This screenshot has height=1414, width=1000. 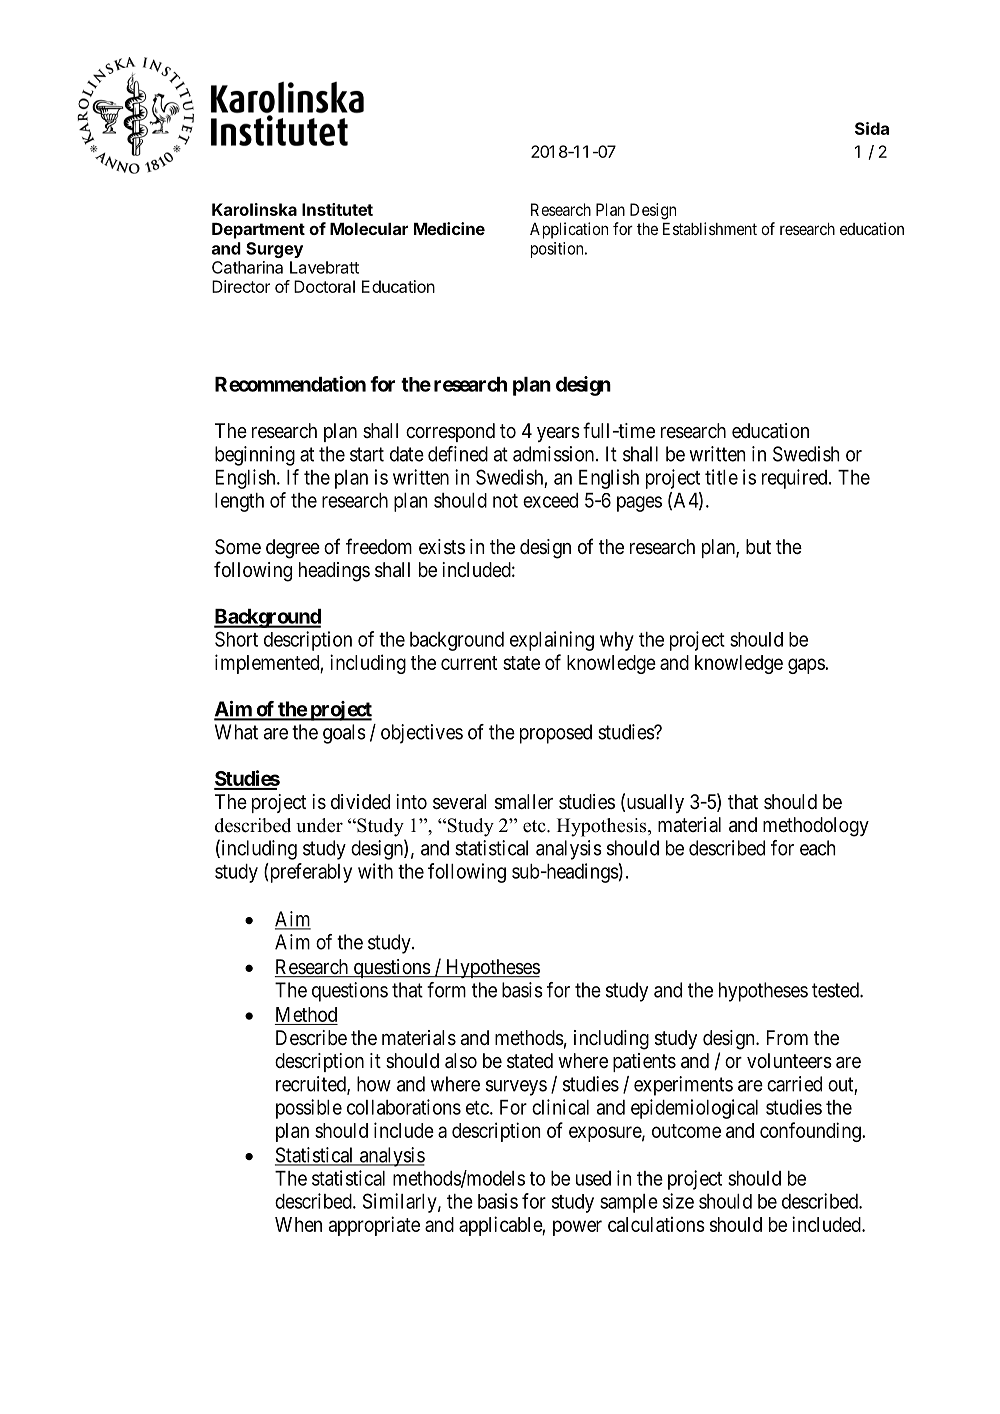 What do you see at coordinates (577, 1228) in the screenshot?
I see `power` at bounding box center [577, 1228].
